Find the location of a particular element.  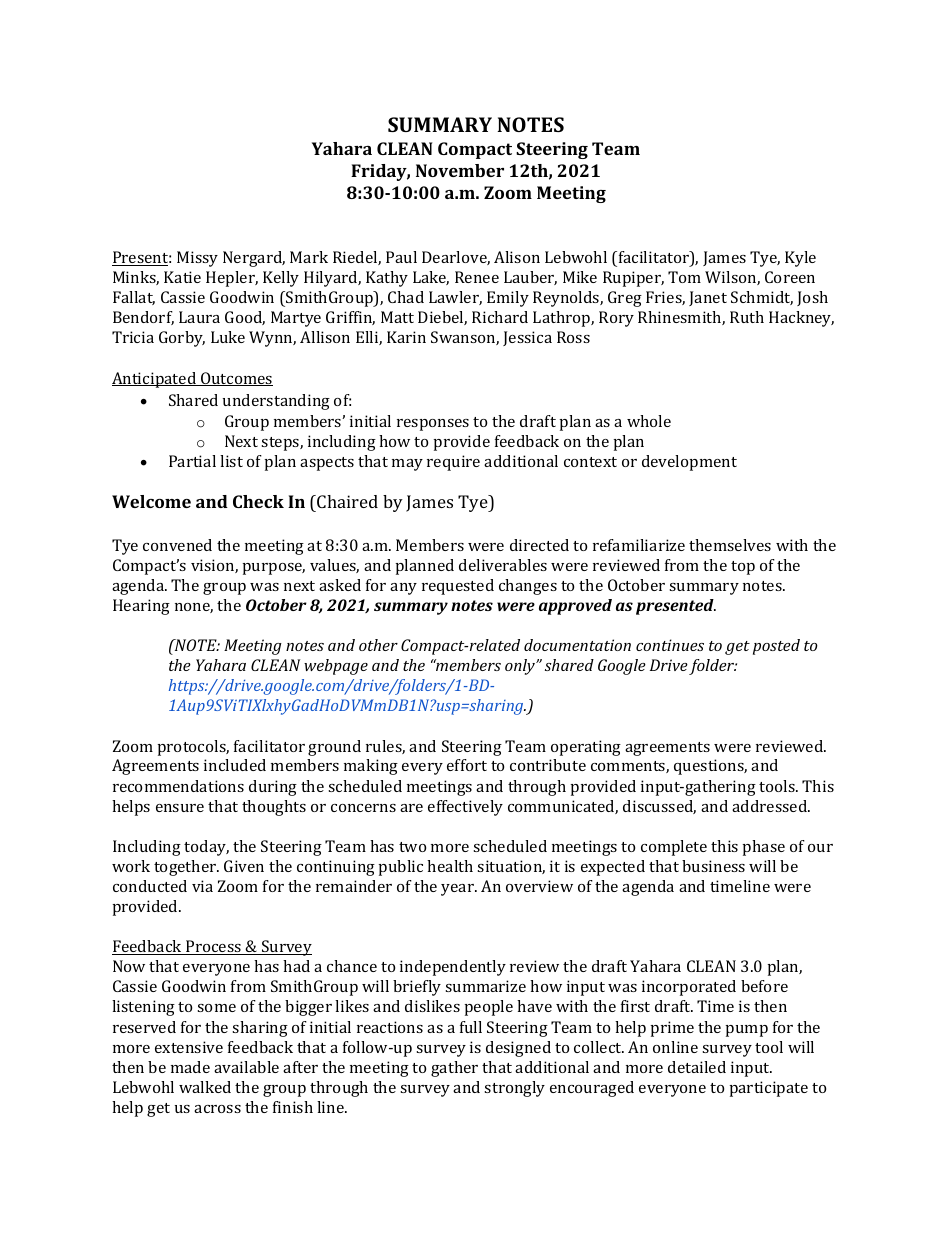

today is located at coordinates (206, 848).
